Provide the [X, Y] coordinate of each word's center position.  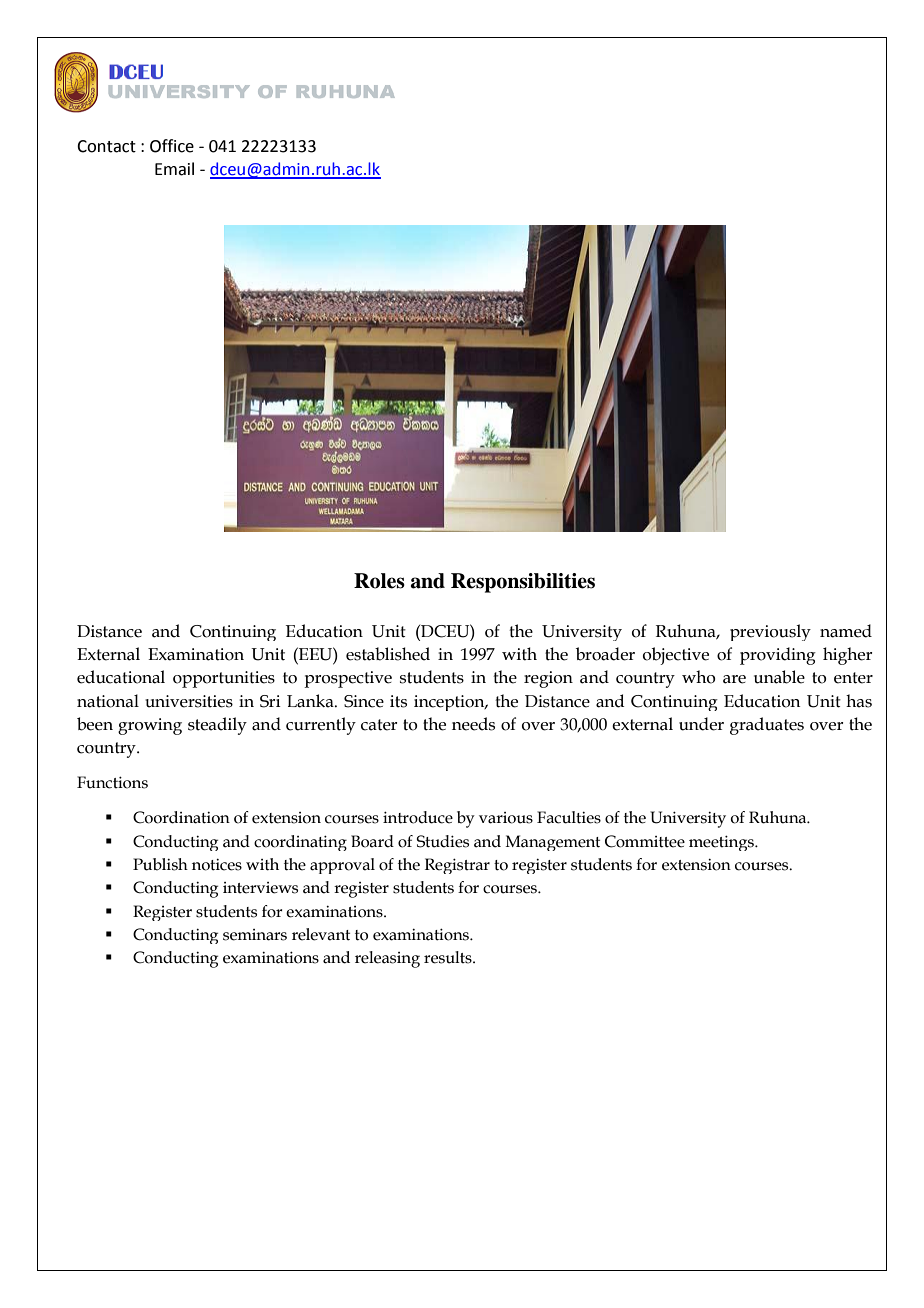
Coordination [181, 817]
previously [770, 632]
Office [172, 146]
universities [189, 701]
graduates [767, 726]
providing [778, 656]
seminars [255, 935]
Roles [379, 581]
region [548, 679]
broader [605, 654]
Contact [106, 146]
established [388, 654]
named [846, 631]
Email [174, 169]
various [506, 818]
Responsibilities [523, 583]
